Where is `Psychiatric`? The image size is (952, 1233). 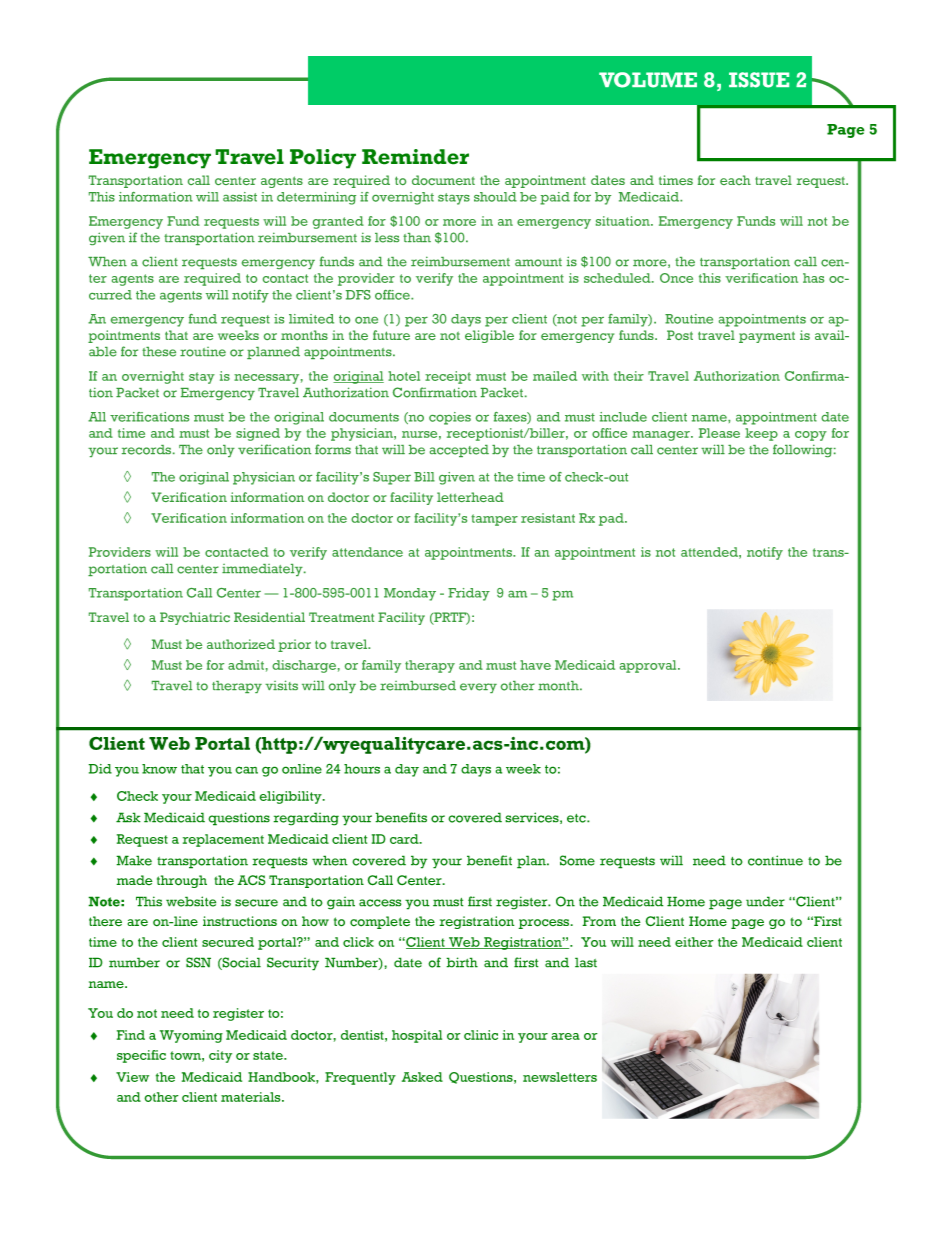
Psychiatric is located at coordinates (195, 618).
